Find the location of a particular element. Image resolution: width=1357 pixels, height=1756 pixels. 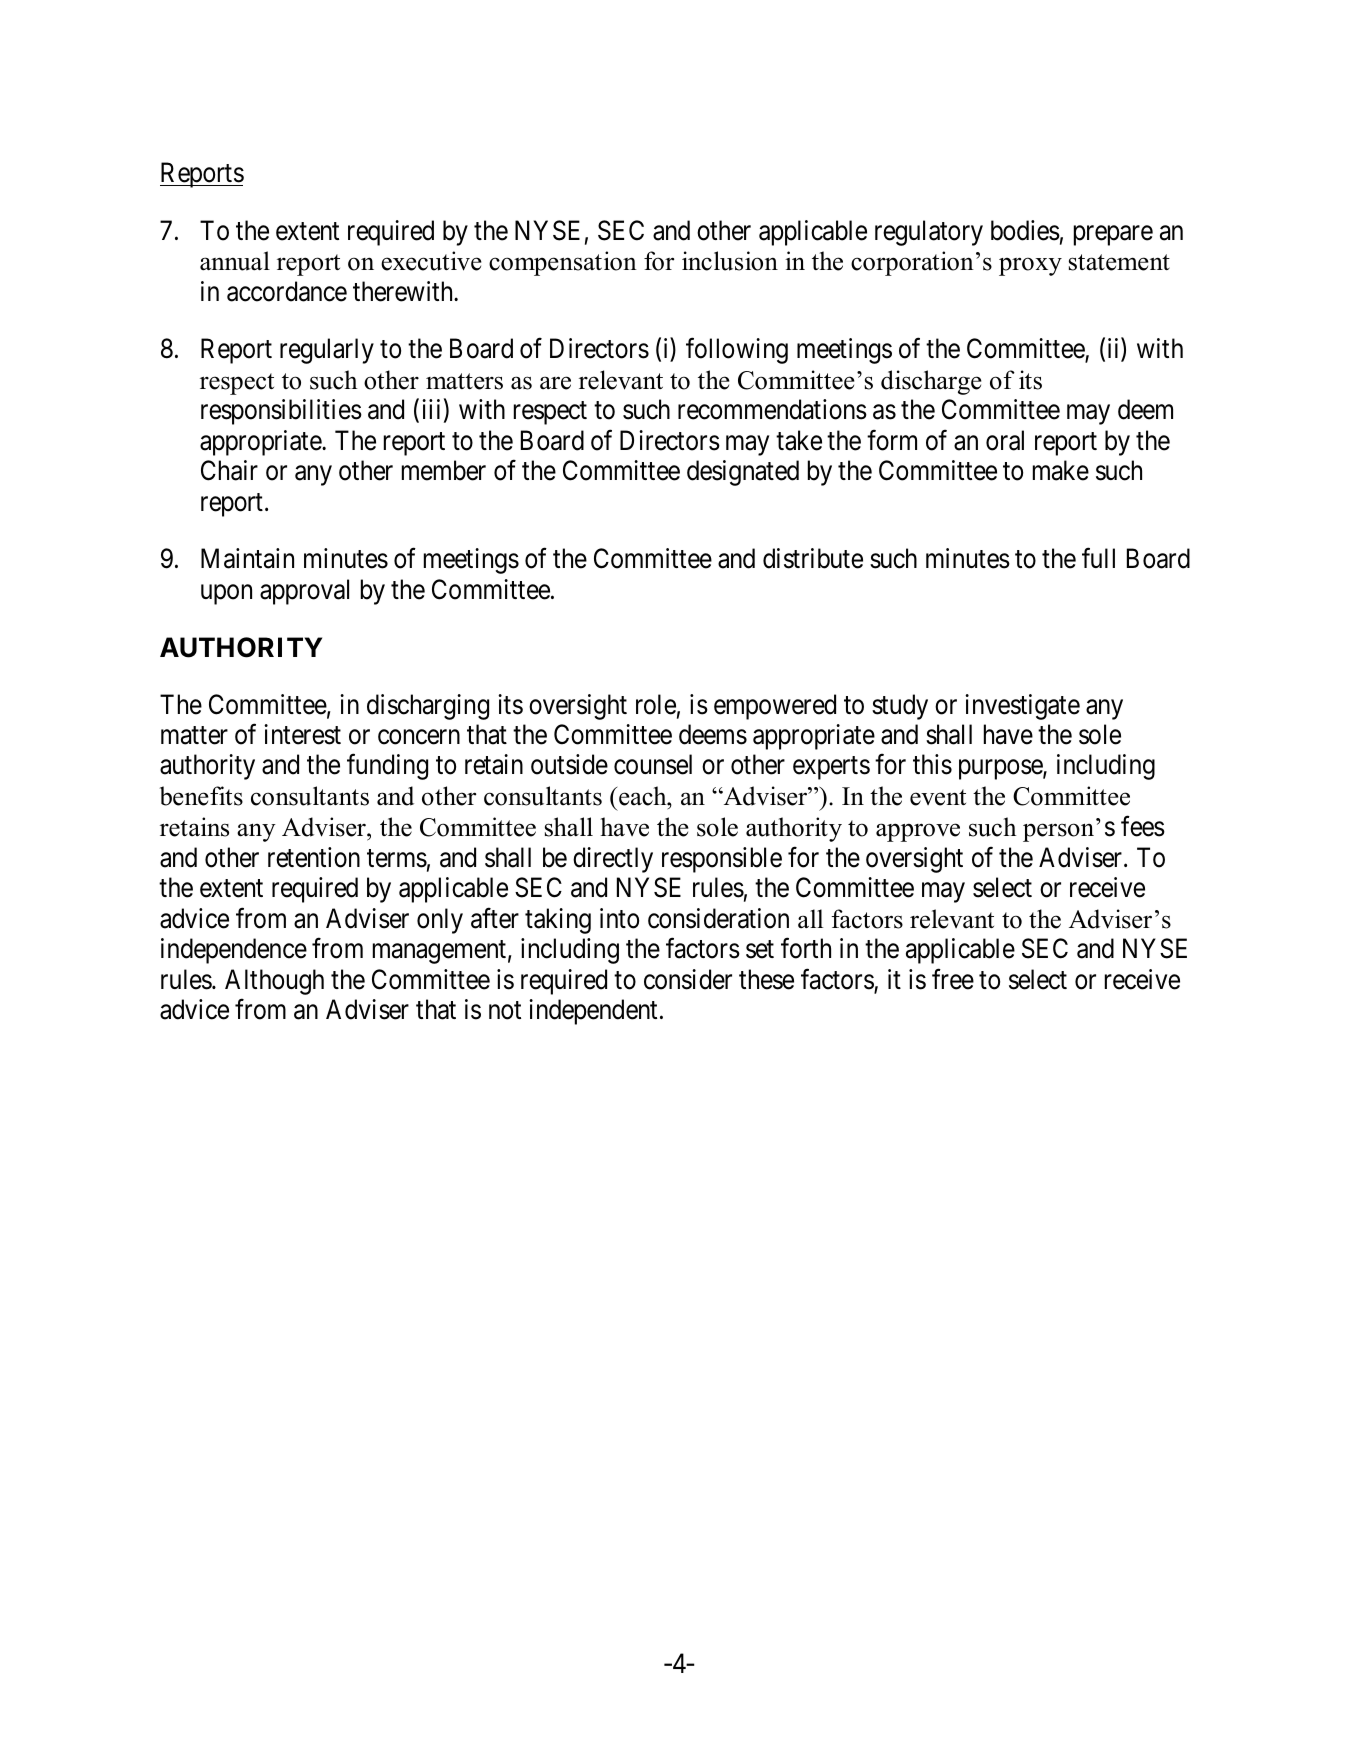

benefits is located at coordinates (201, 796).
